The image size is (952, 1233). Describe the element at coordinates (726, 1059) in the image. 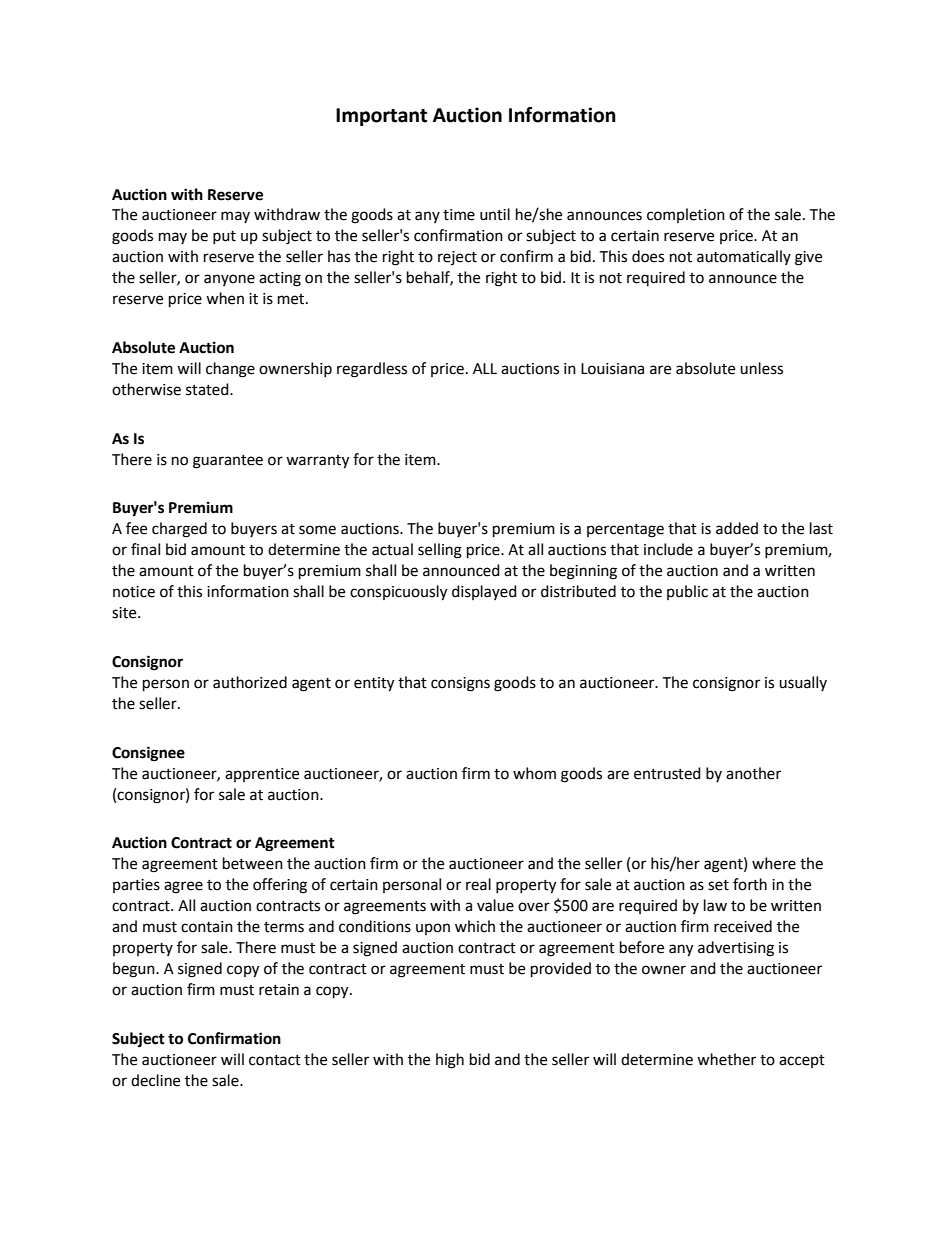

I see `whether` at that location.
